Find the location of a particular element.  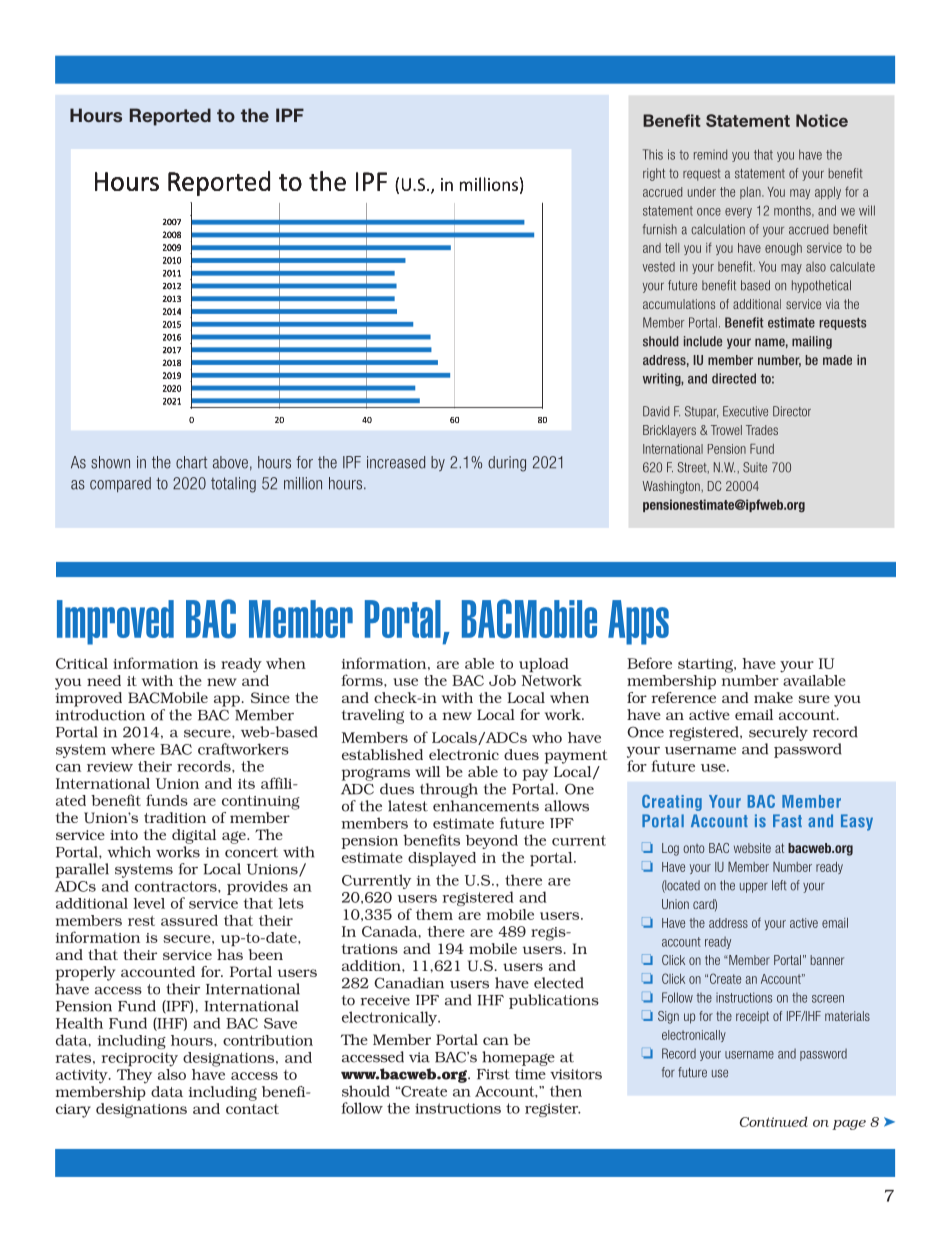

This is located at coordinates (653, 154).
